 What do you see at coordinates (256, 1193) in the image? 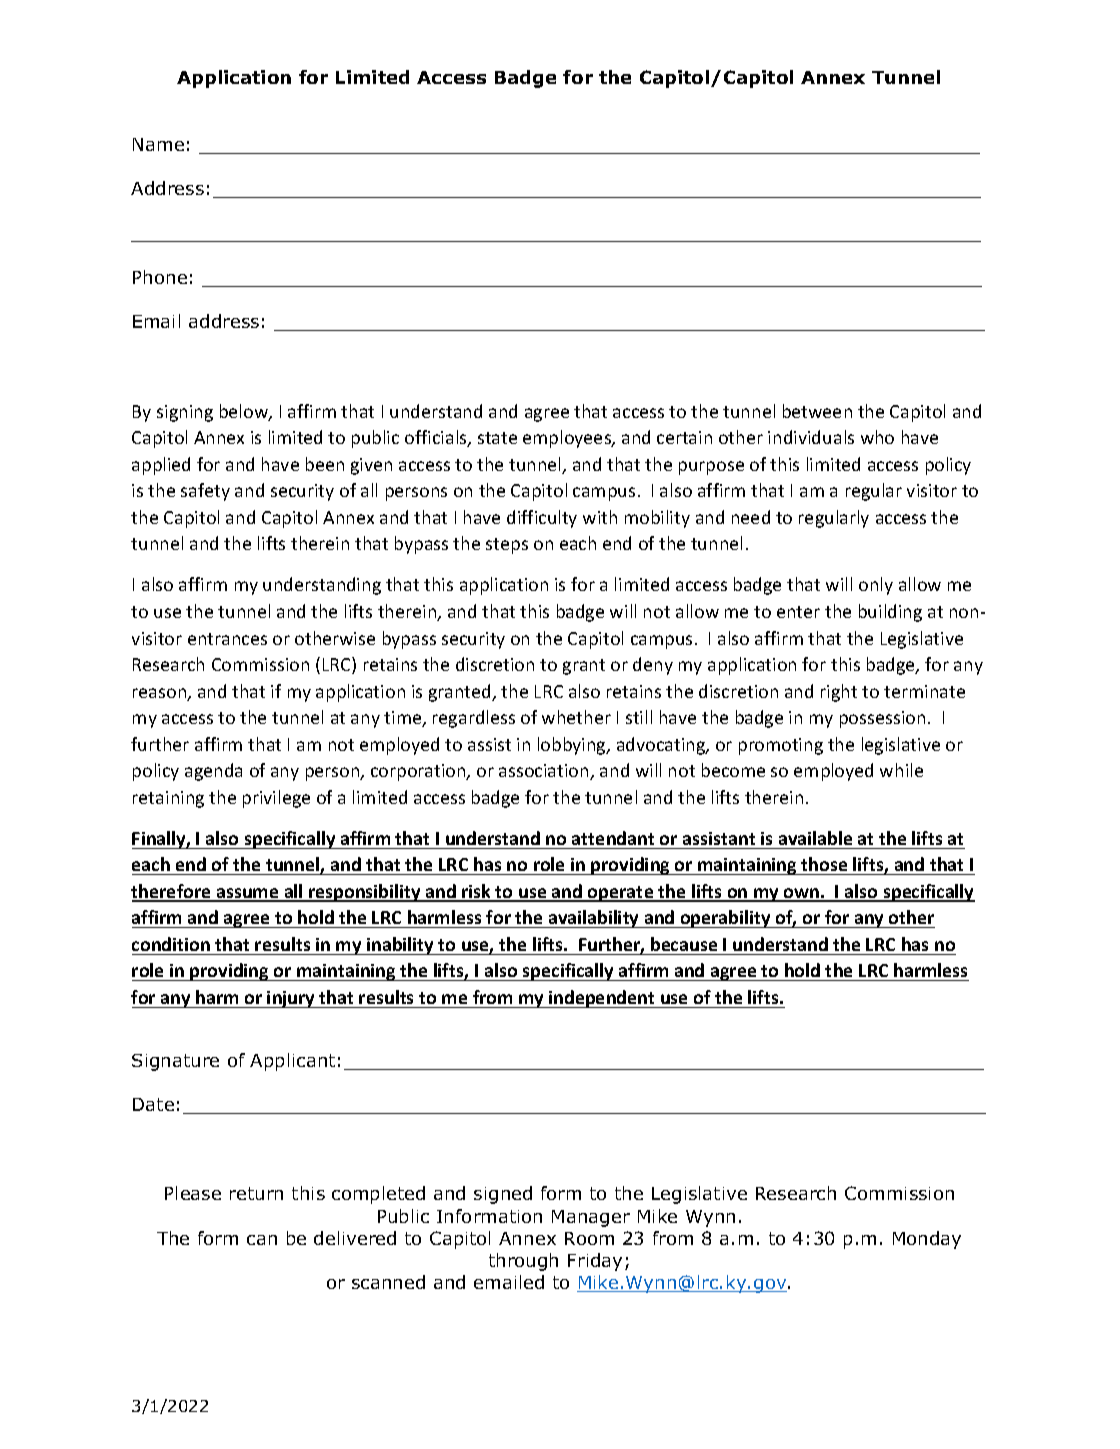
I see `return` at bounding box center [256, 1193].
